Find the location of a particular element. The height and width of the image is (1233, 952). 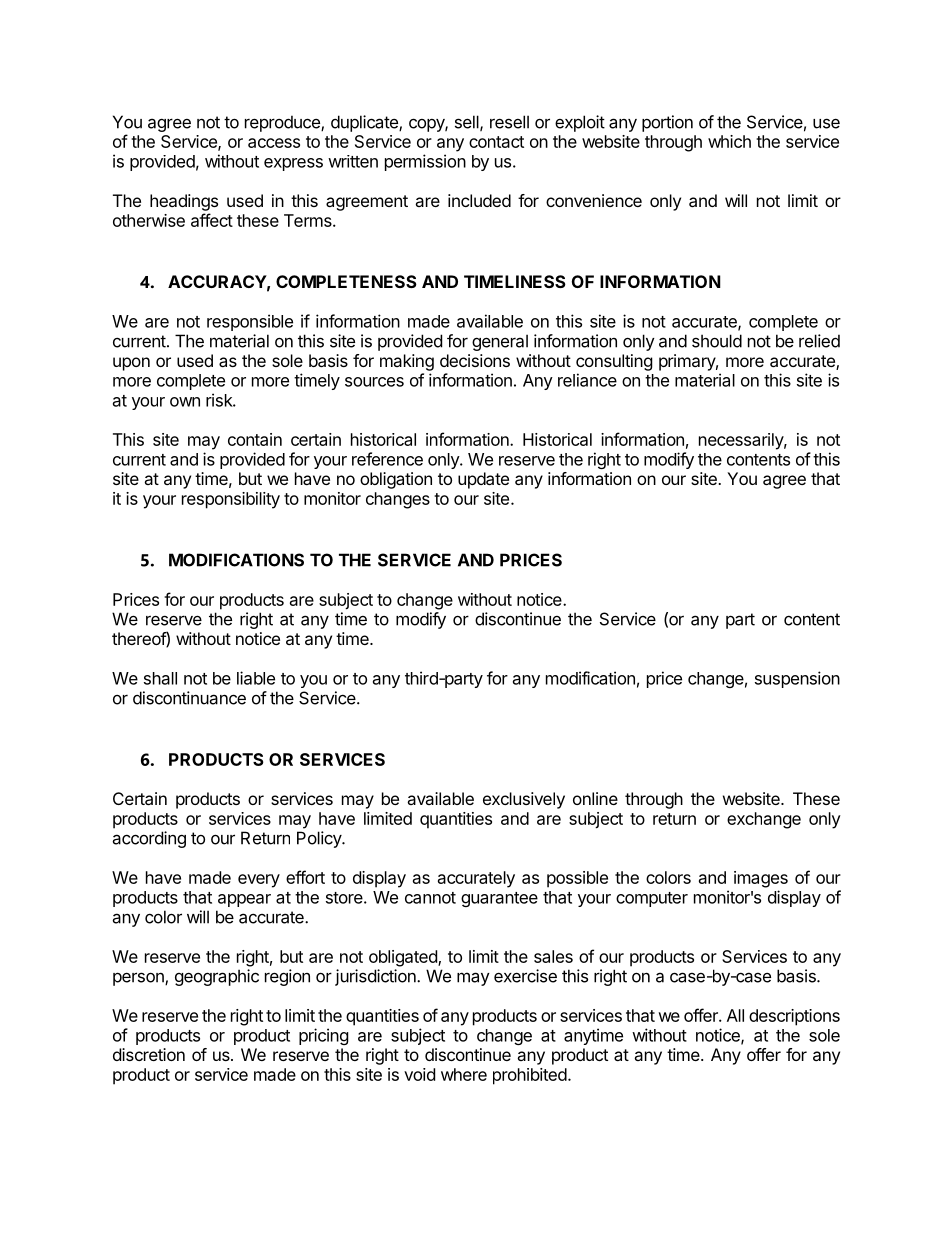

update is located at coordinates (483, 480).
